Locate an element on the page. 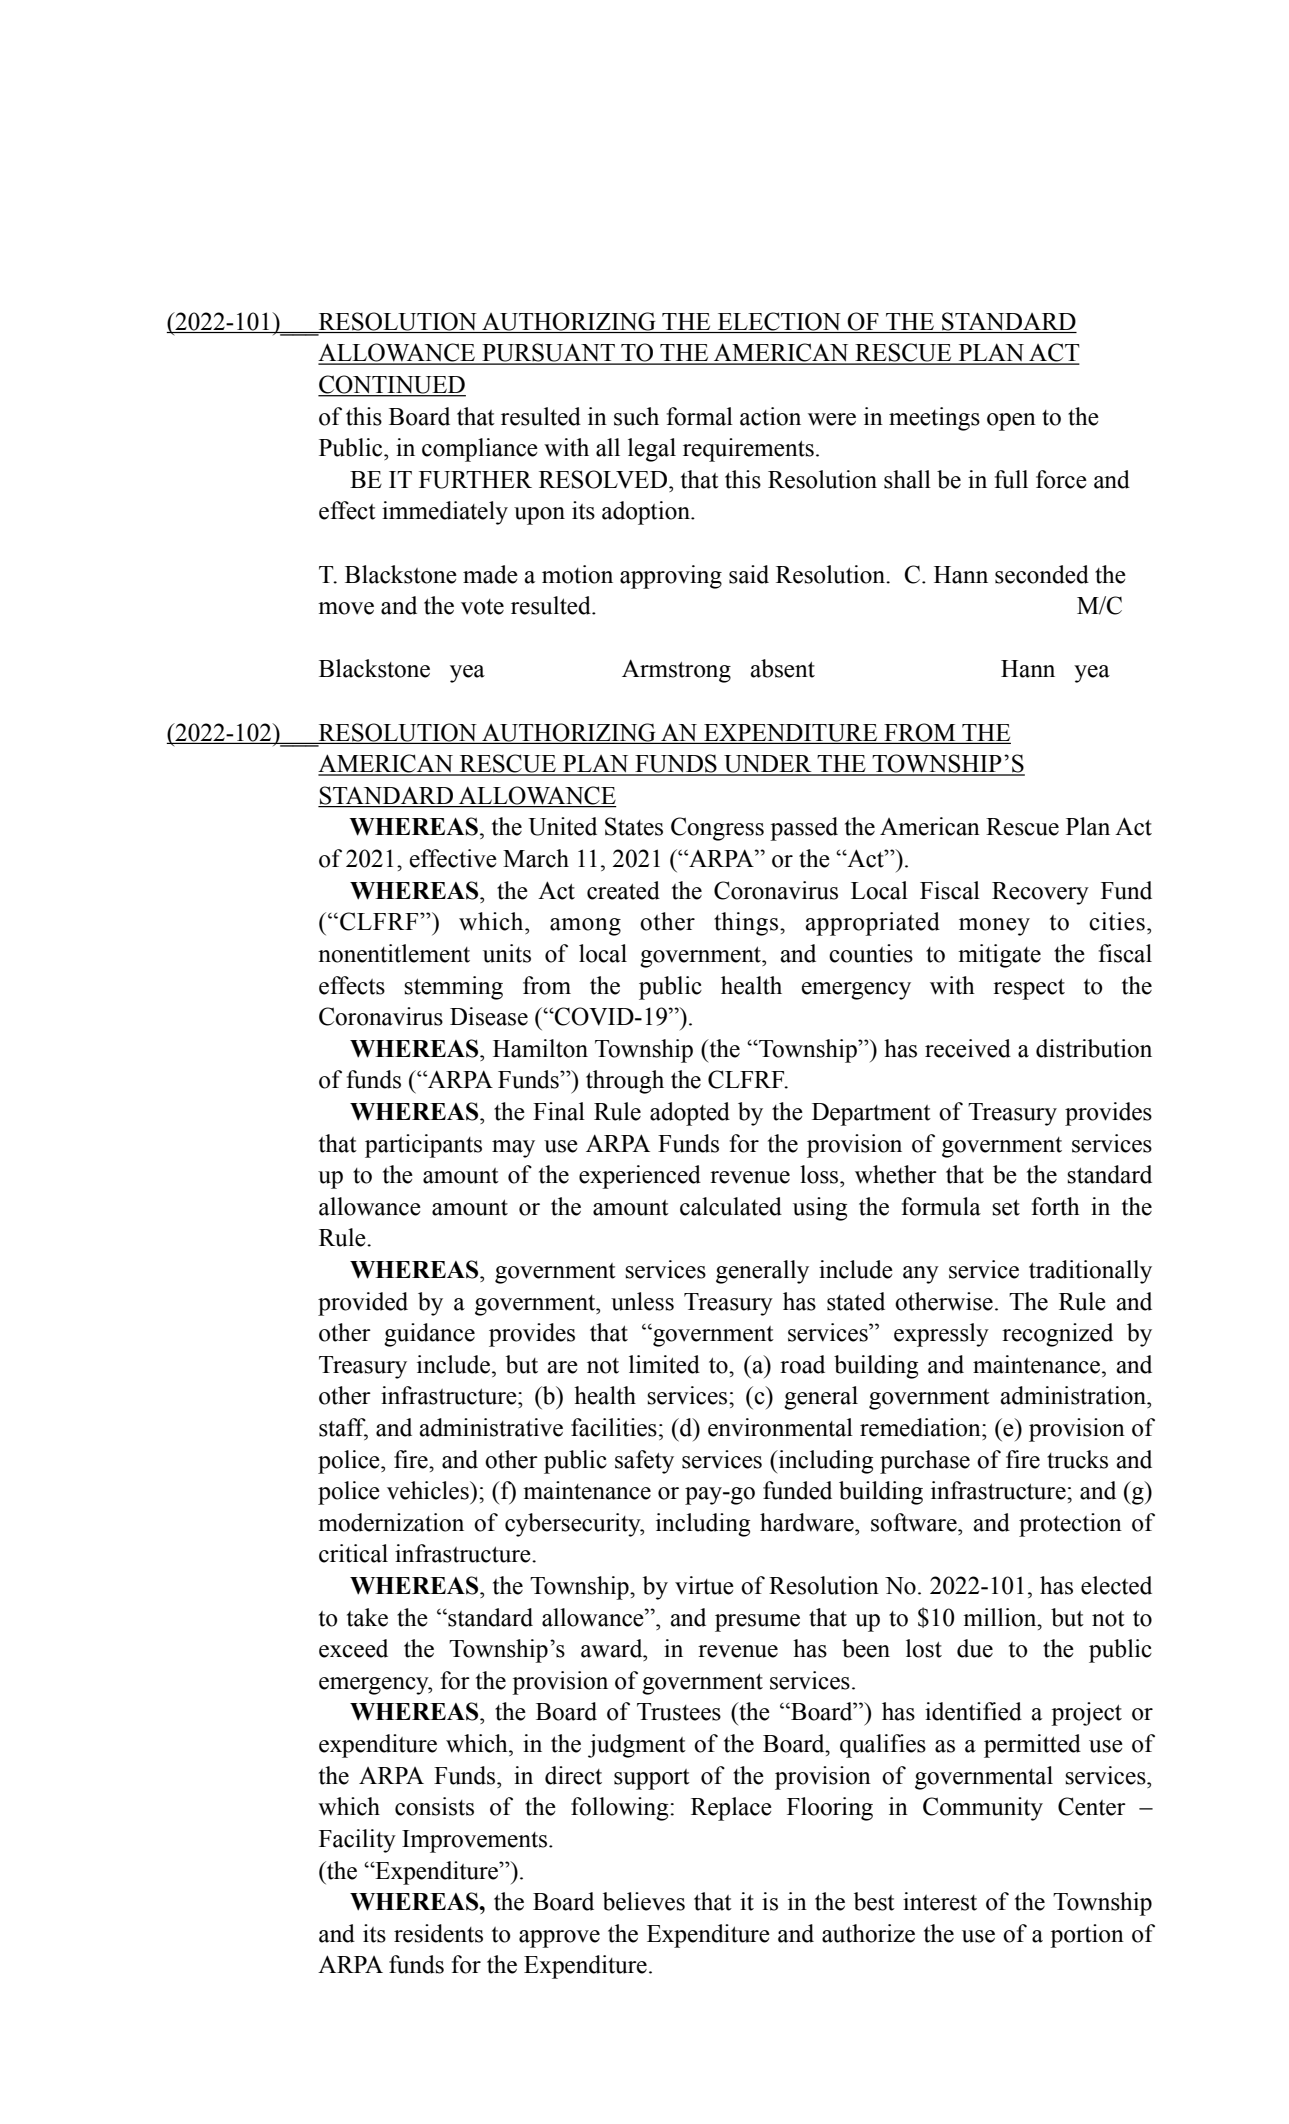  March is located at coordinates (536, 858).
